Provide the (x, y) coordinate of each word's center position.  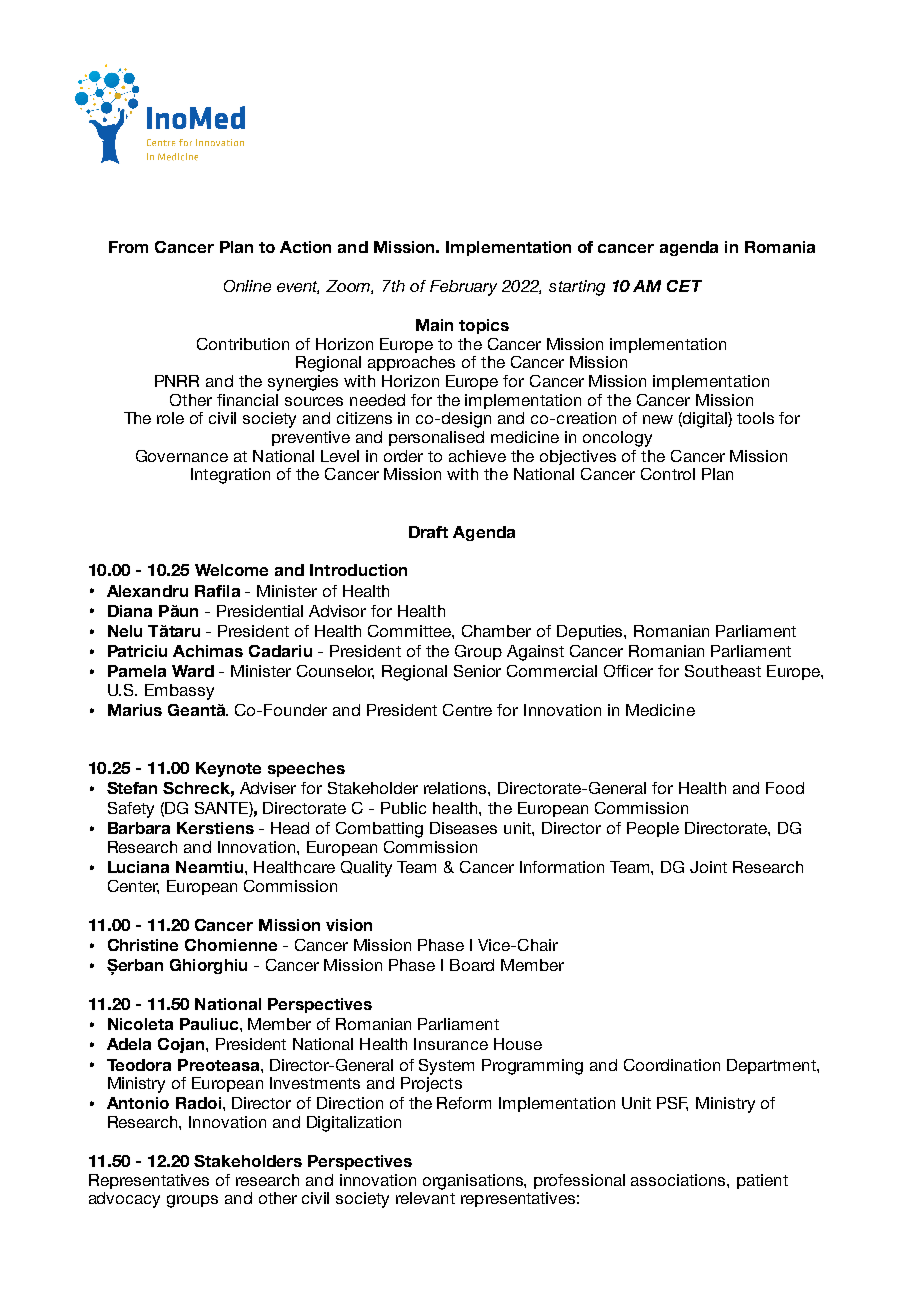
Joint (708, 867)
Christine (143, 945)
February (463, 288)
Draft (428, 532)
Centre (467, 710)
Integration (230, 476)
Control (668, 474)
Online (247, 286)
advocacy (124, 1200)
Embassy (179, 692)
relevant (425, 1198)
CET (684, 286)
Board (472, 965)
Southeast (723, 671)
